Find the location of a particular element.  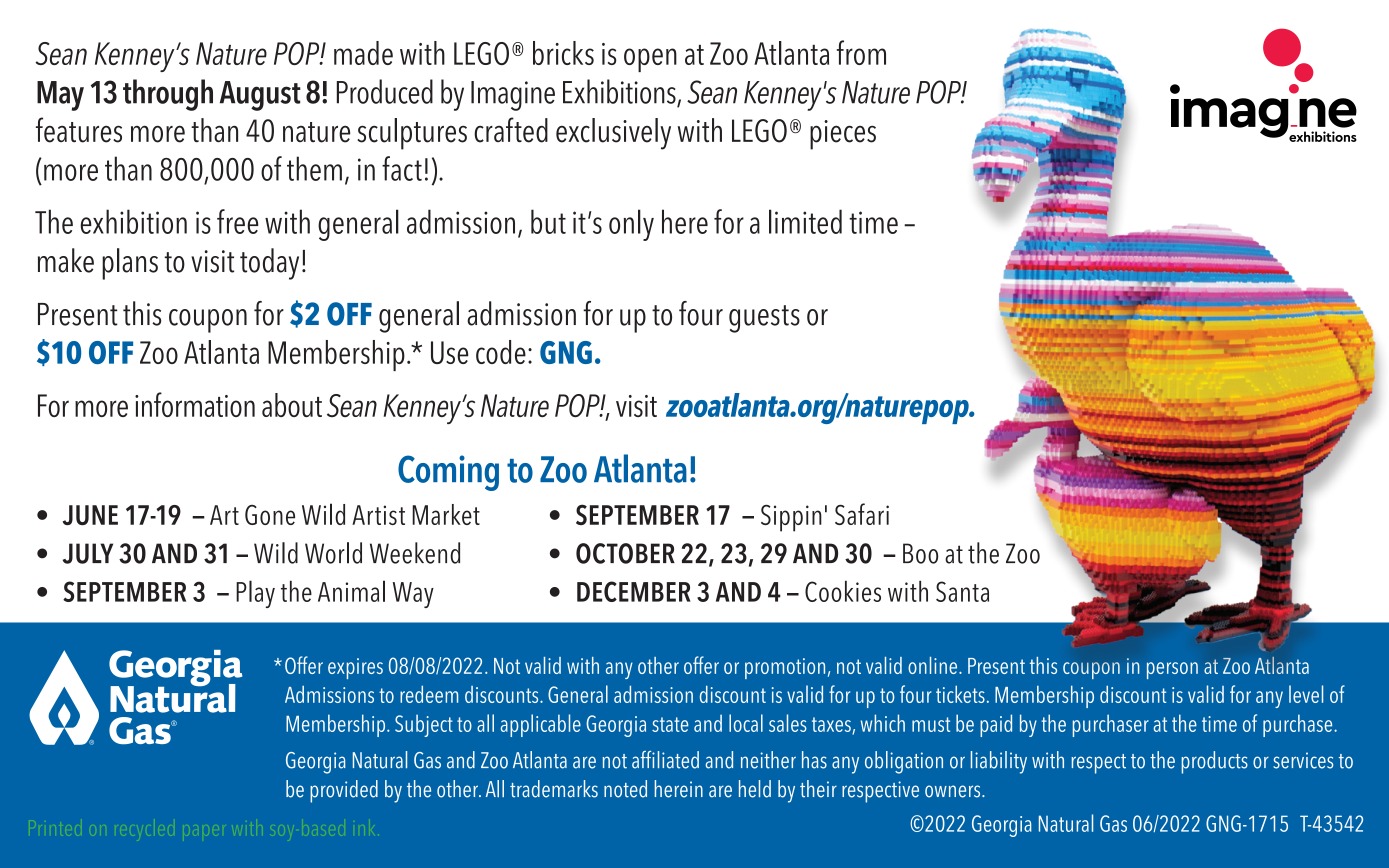

products is located at coordinates (1215, 762).
